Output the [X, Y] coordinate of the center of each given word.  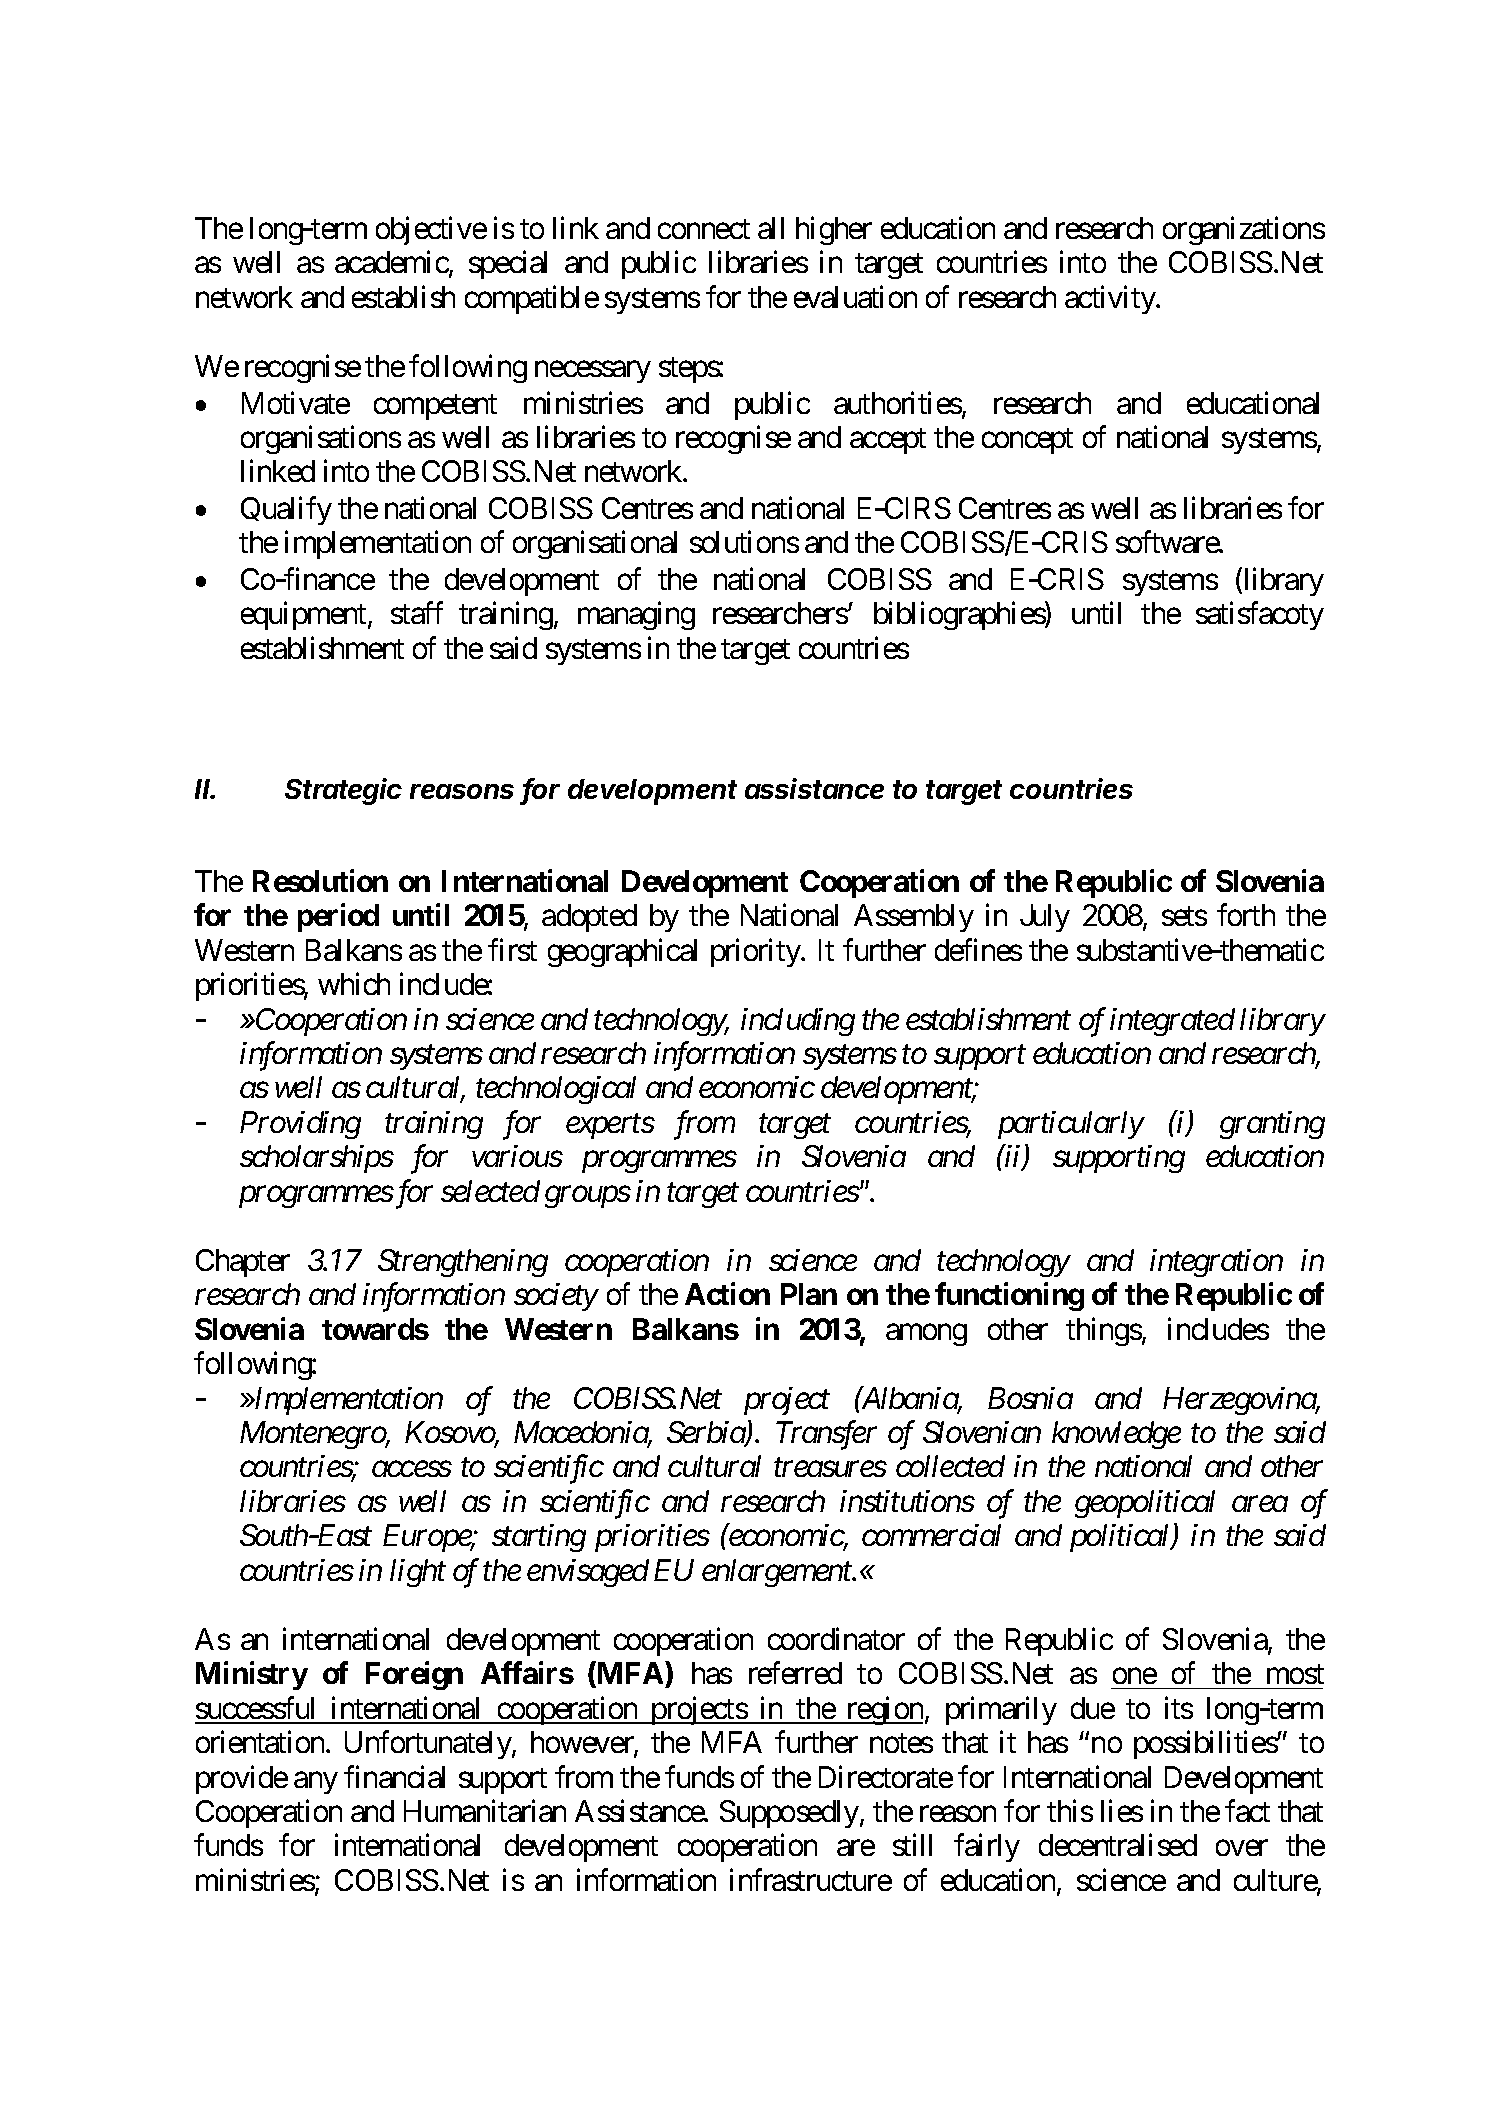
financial [394, 1776]
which [354, 984]
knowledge [1116, 1435]
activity [1111, 299]
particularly [1071, 1125]
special [508, 265]
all [771, 228]
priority [756, 952]
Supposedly [789, 1814]
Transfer [826, 1435]
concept [1027, 441]
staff [417, 613]
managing [636, 616]
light [418, 1573]
